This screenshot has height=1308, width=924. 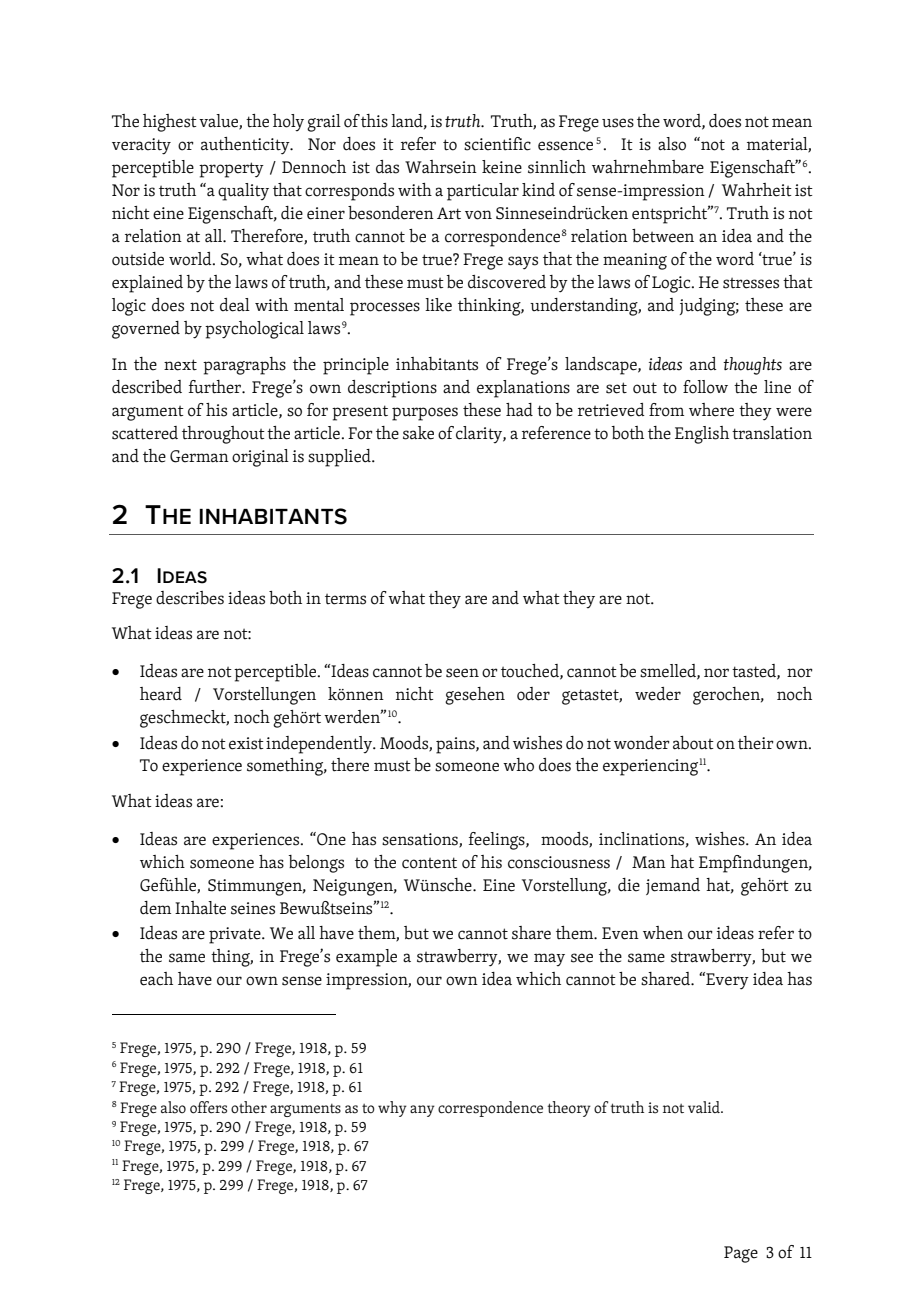 What do you see at coordinates (425, 414) in the screenshot?
I see `purposes` at bounding box center [425, 414].
